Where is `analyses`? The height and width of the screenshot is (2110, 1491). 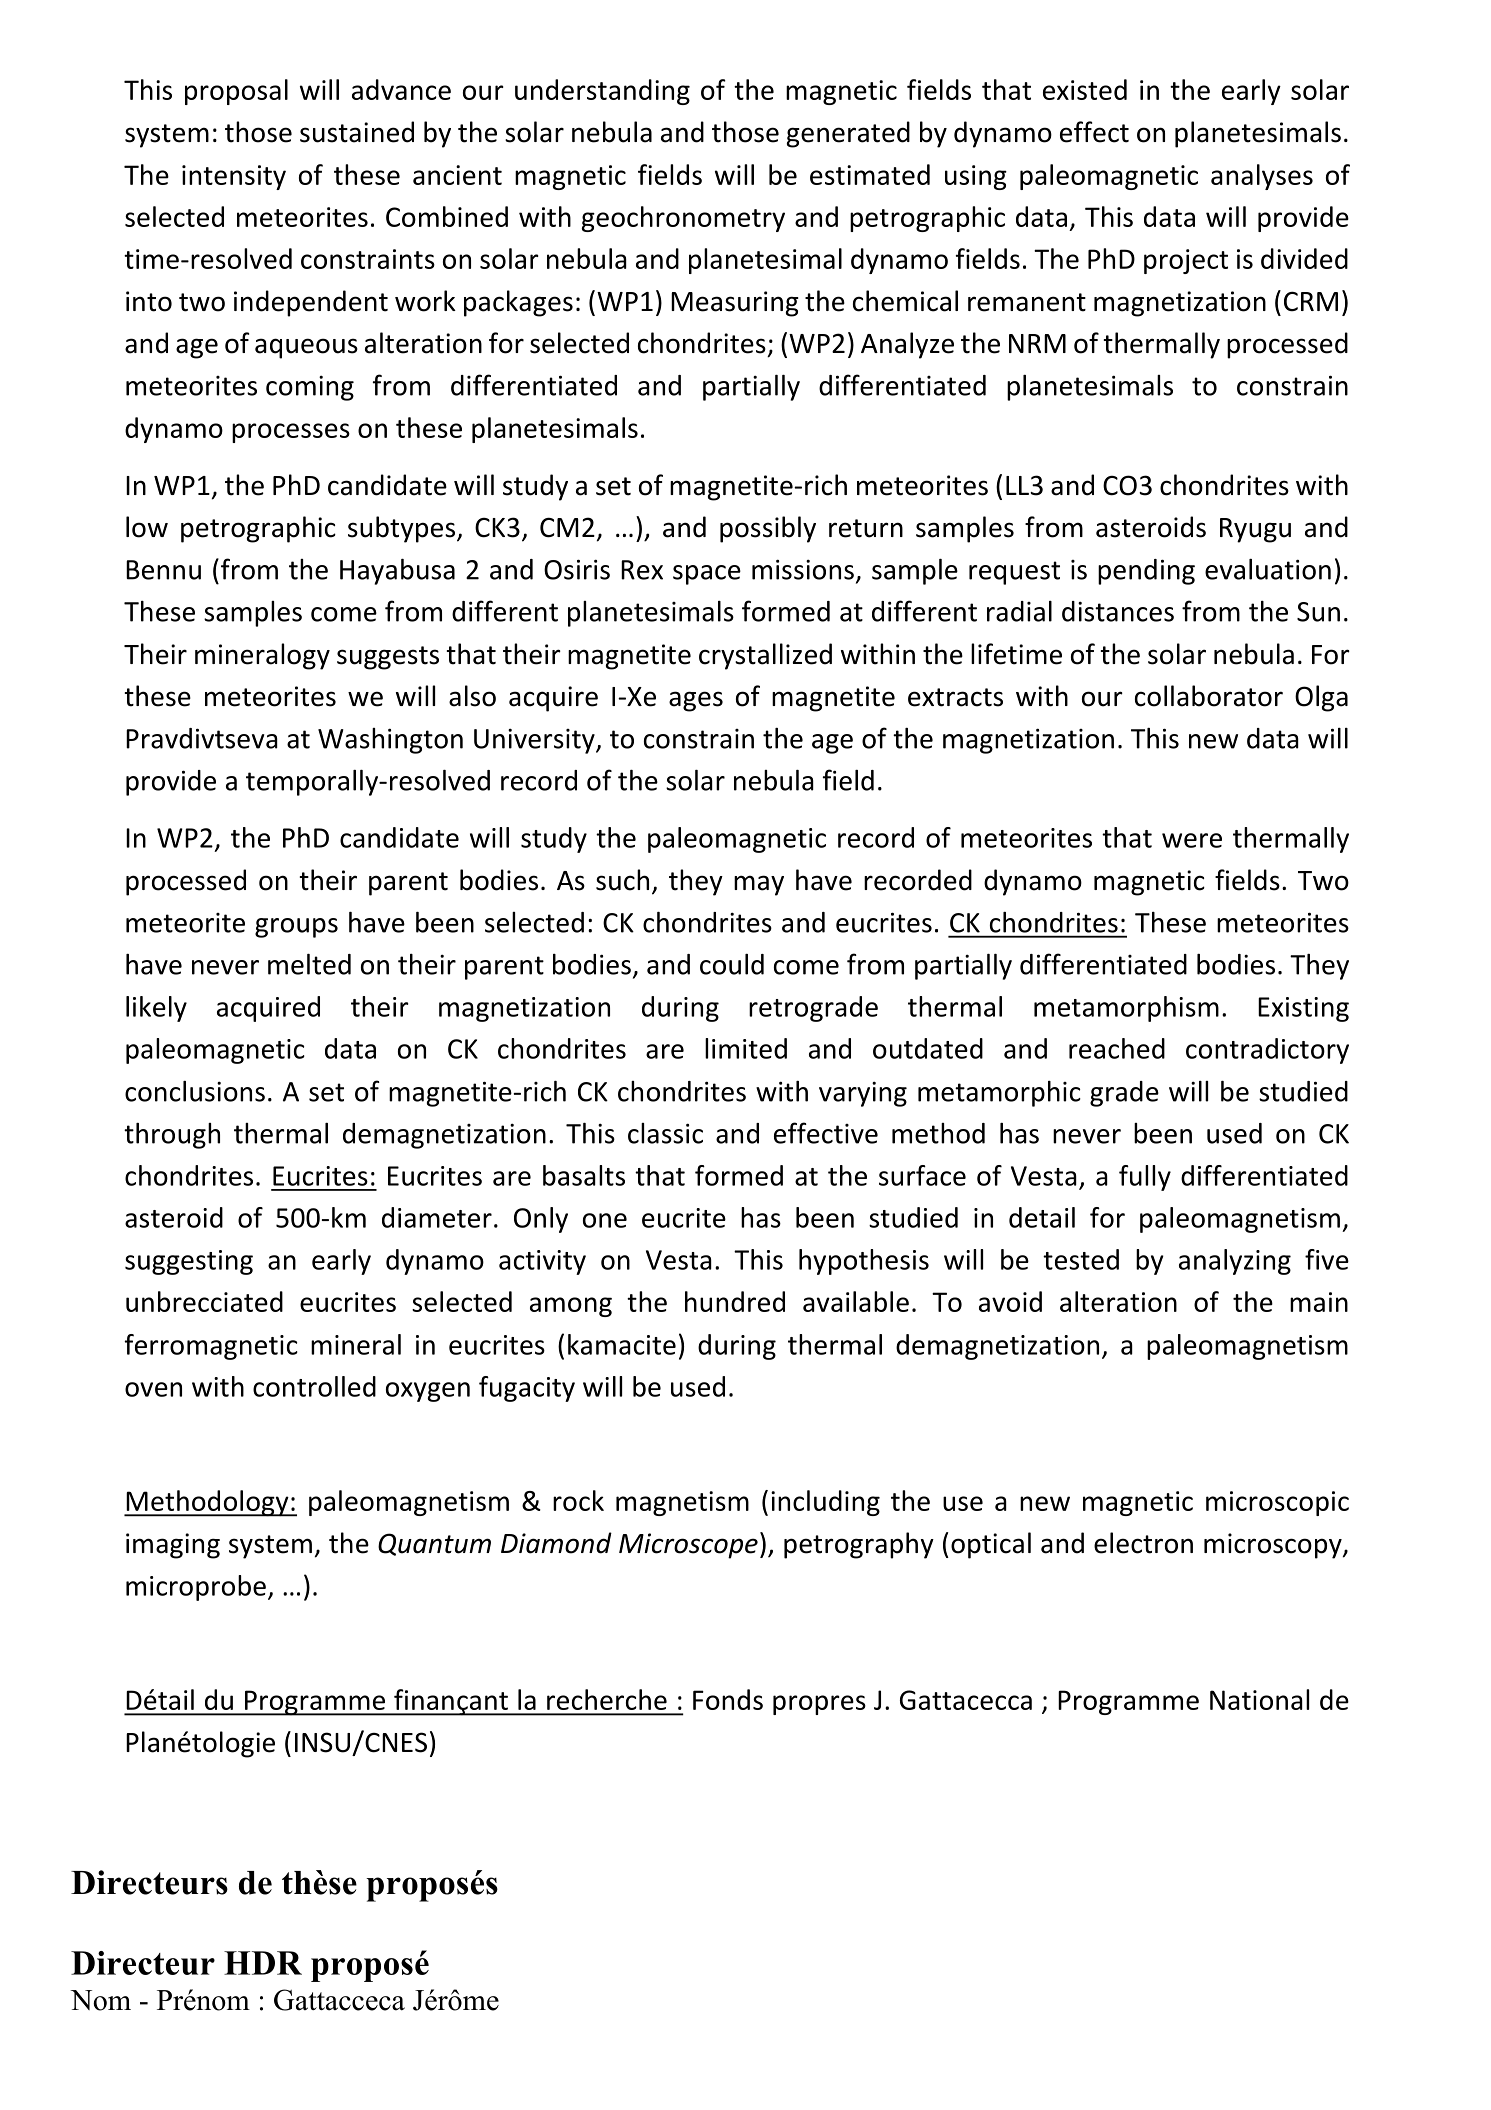 analyses is located at coordinates (1262, 177).
